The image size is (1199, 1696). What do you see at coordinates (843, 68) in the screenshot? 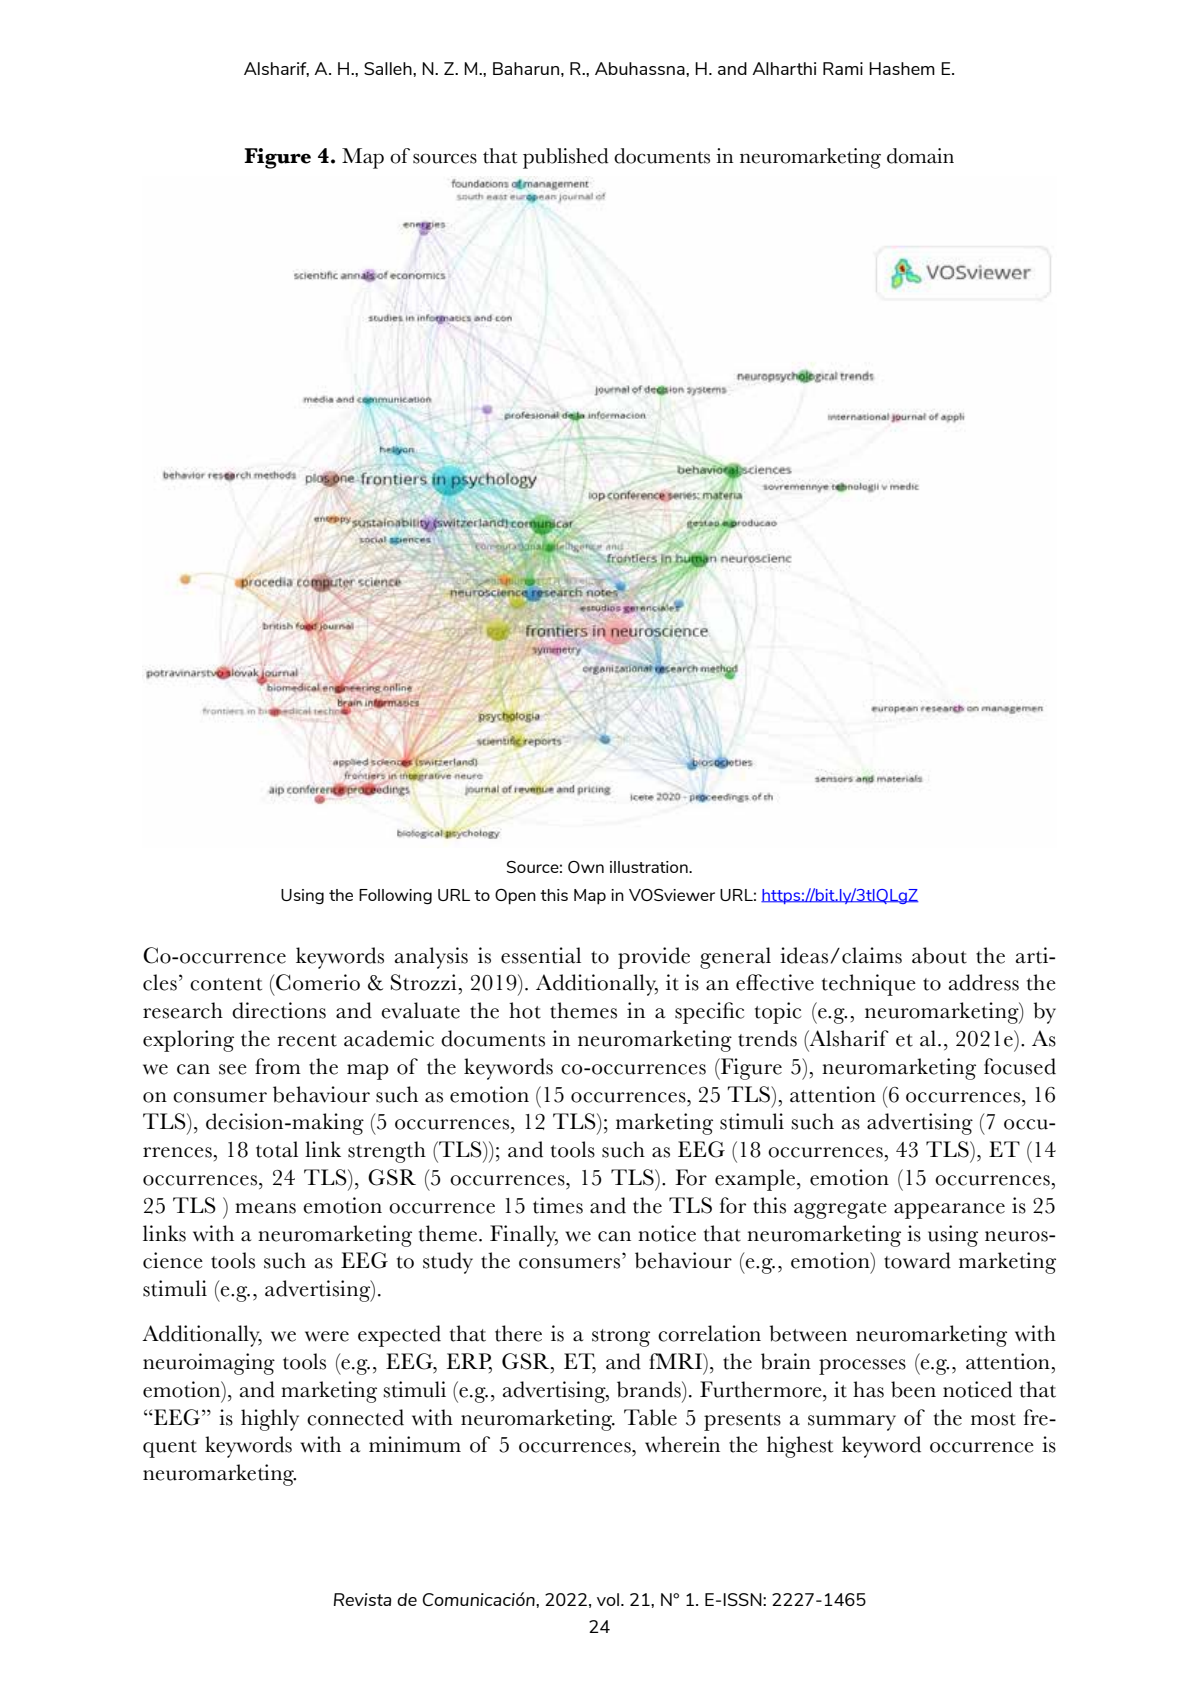
I see `Rami` at bounding box center [843, 68].
